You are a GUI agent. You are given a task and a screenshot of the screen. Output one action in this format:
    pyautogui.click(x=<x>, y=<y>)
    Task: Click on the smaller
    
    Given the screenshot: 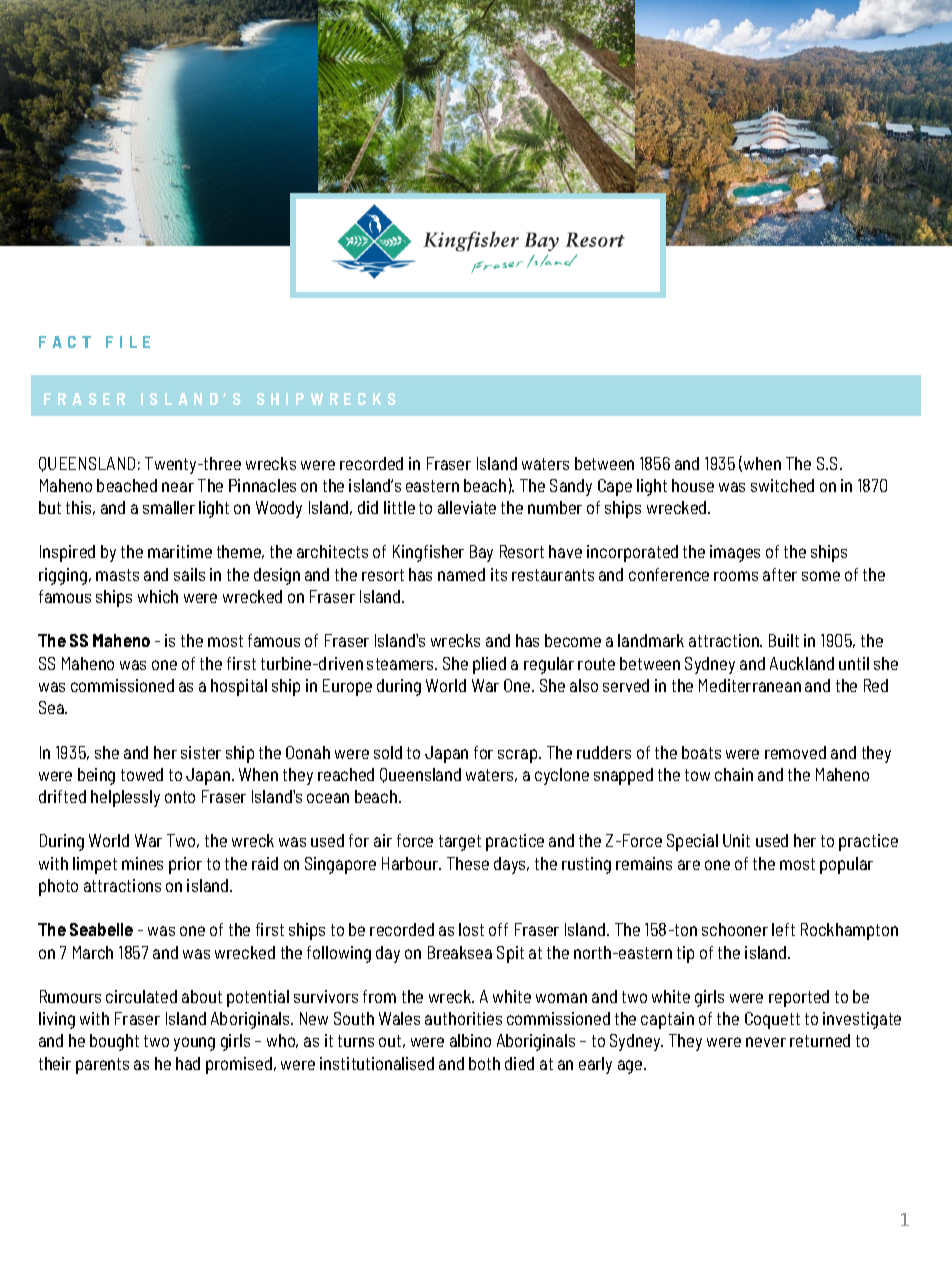 What is the action you would take?
    pyautogui.click(x=169, y=507)
